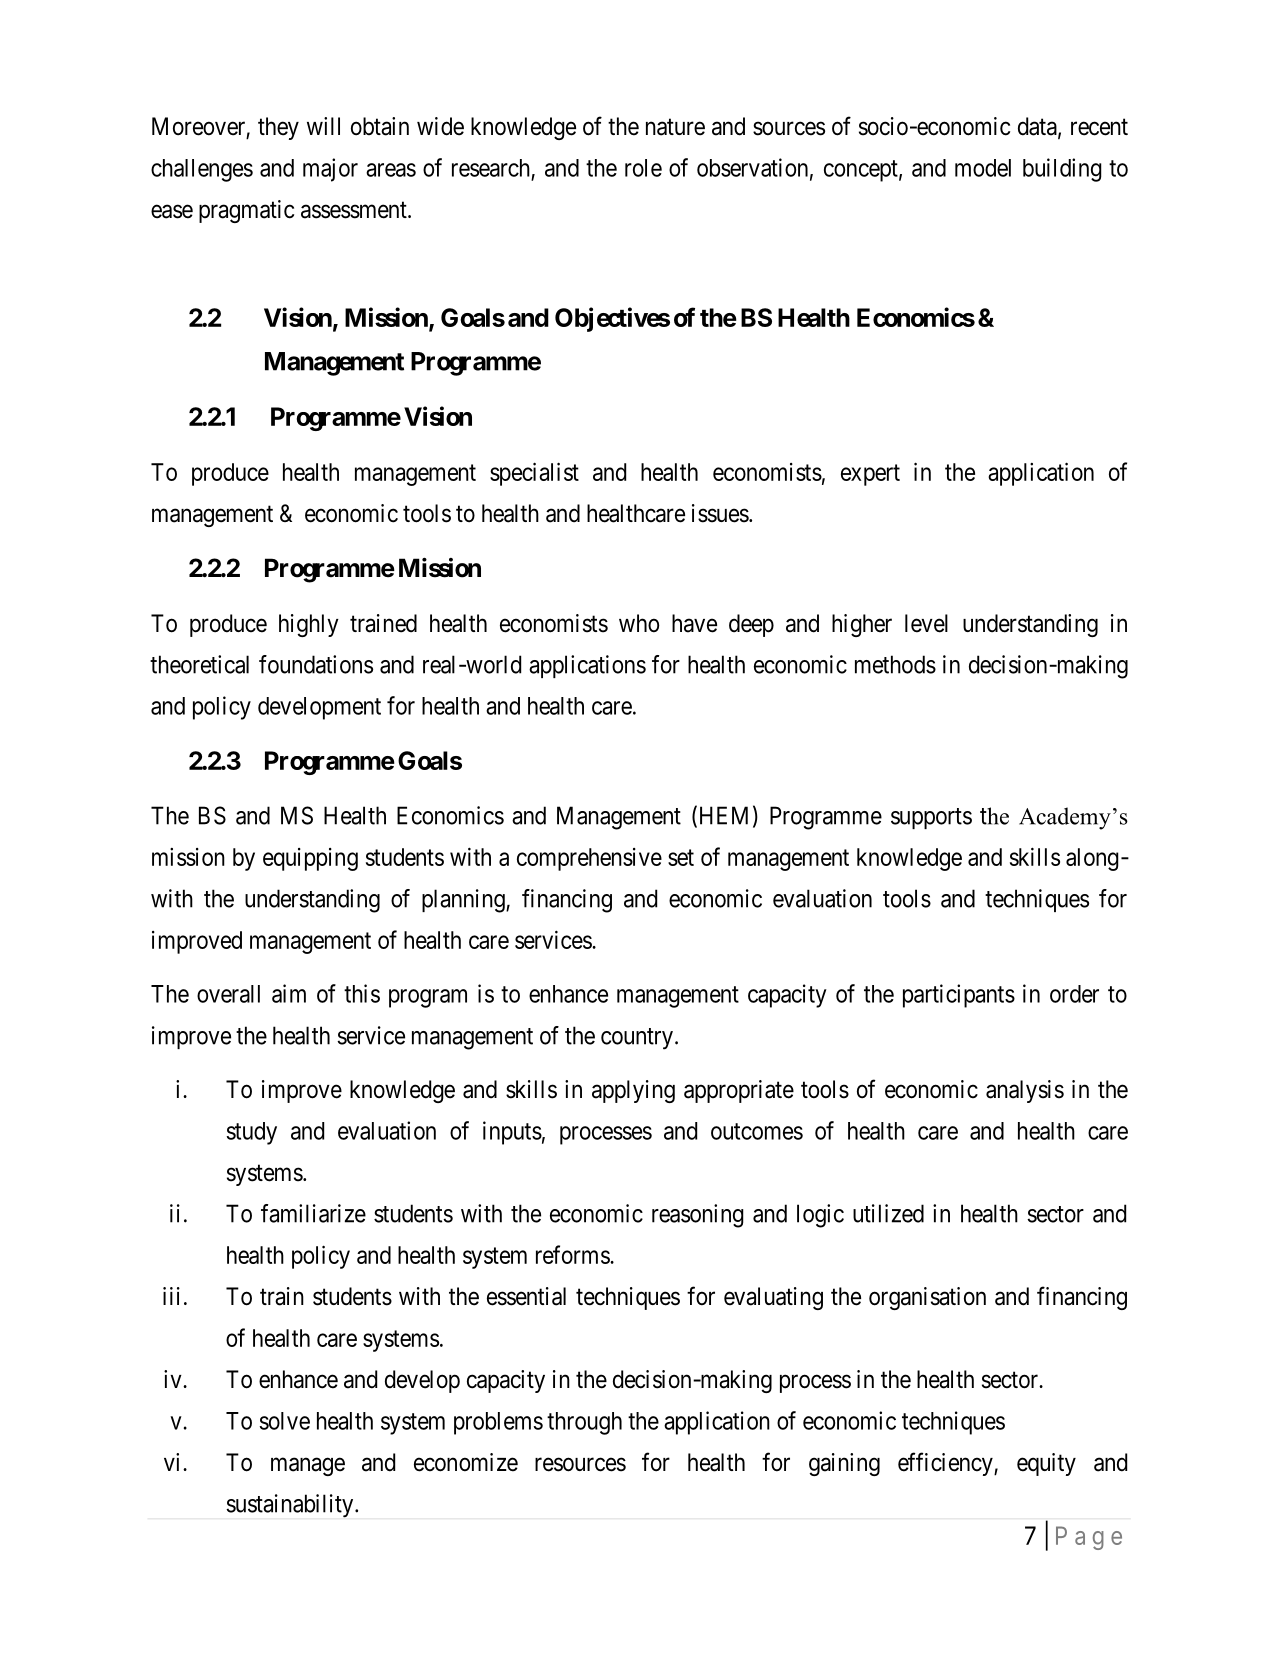 This page has height=1654, width=1278. I want to click on through, so click(584, 1423).
